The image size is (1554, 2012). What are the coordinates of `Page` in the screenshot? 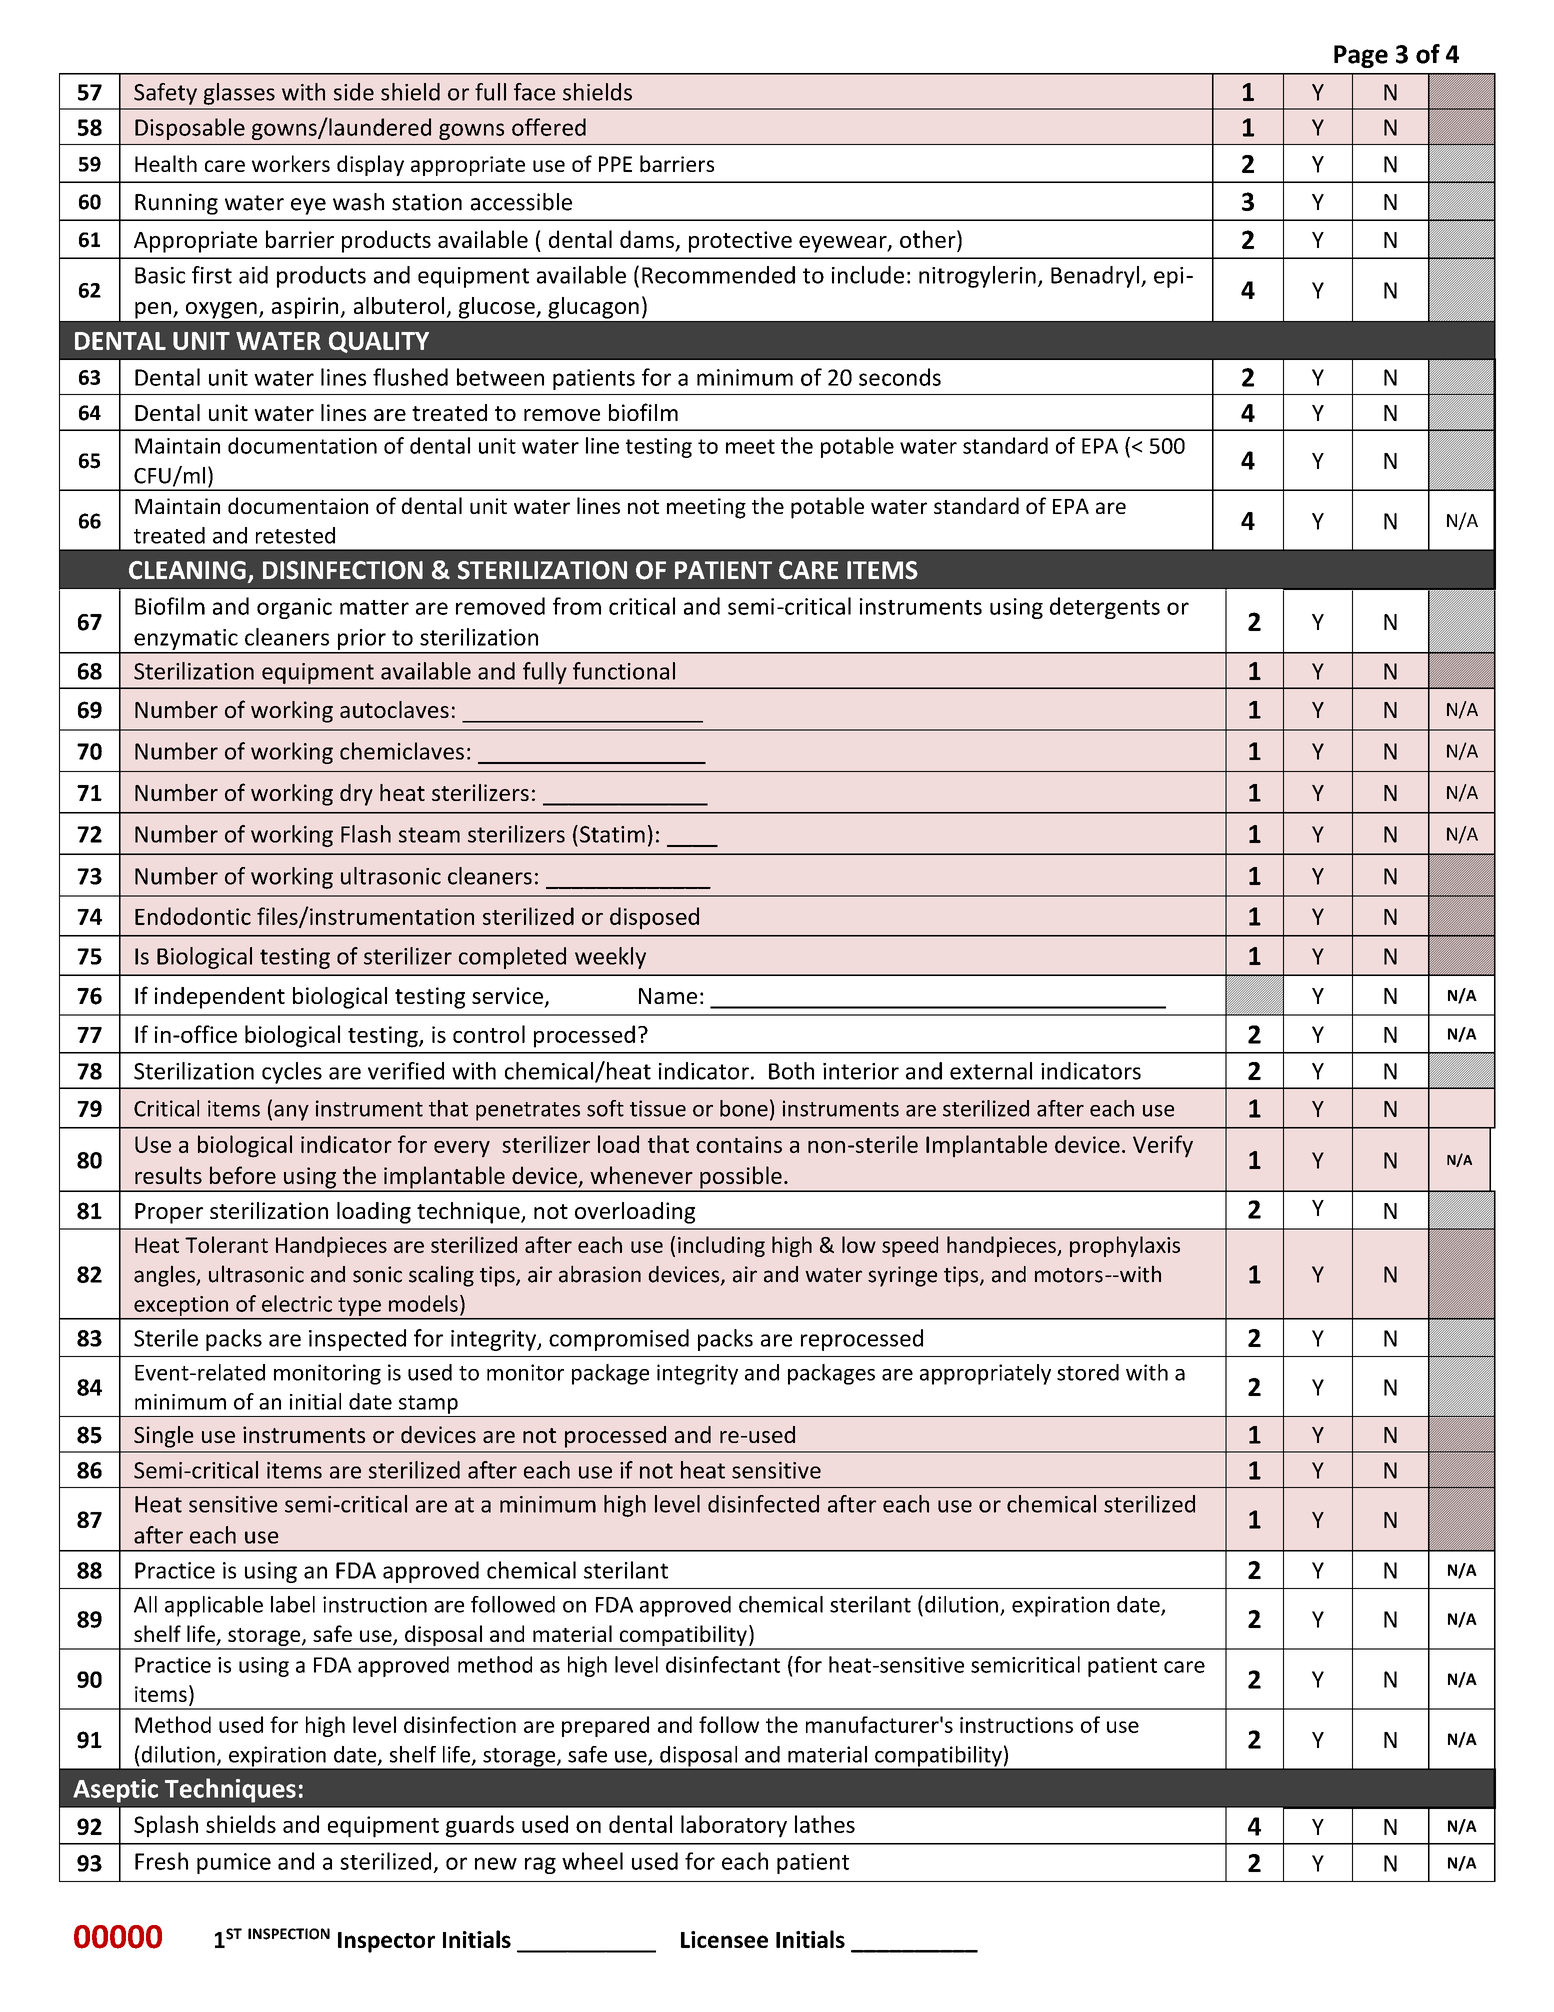 It's located at (1361, 56).
